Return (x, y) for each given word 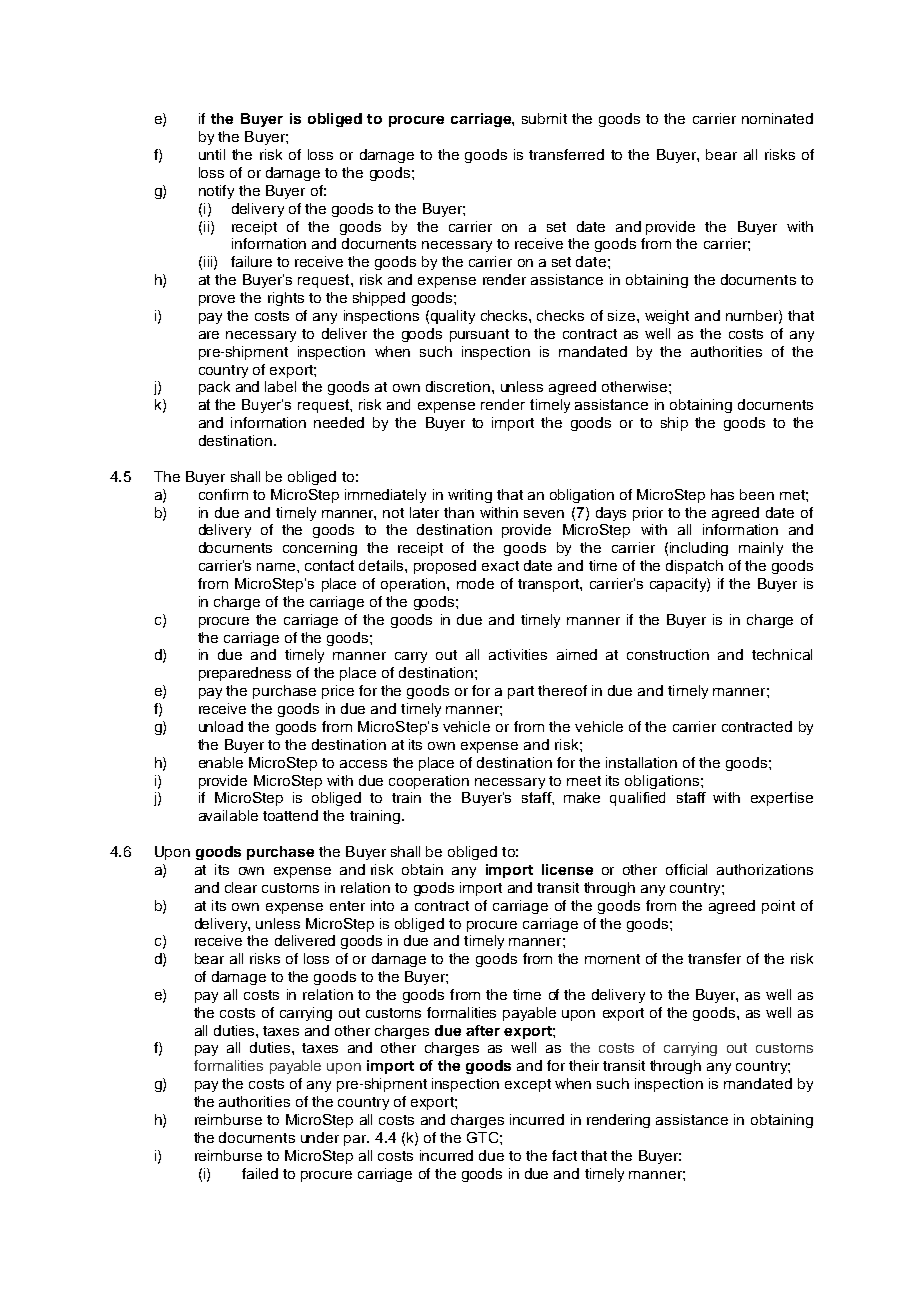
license (567, 869)
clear (241, 887)
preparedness (245, 674)
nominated (777, 118)
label (280, 386)
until (212, 154)
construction (668, 654)
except (528, 1085)
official (686, 869)
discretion (458, 386)
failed (260, 1173)
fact (564, 1155)
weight (667, 317)
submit (544, 118)
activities (518, 654)
